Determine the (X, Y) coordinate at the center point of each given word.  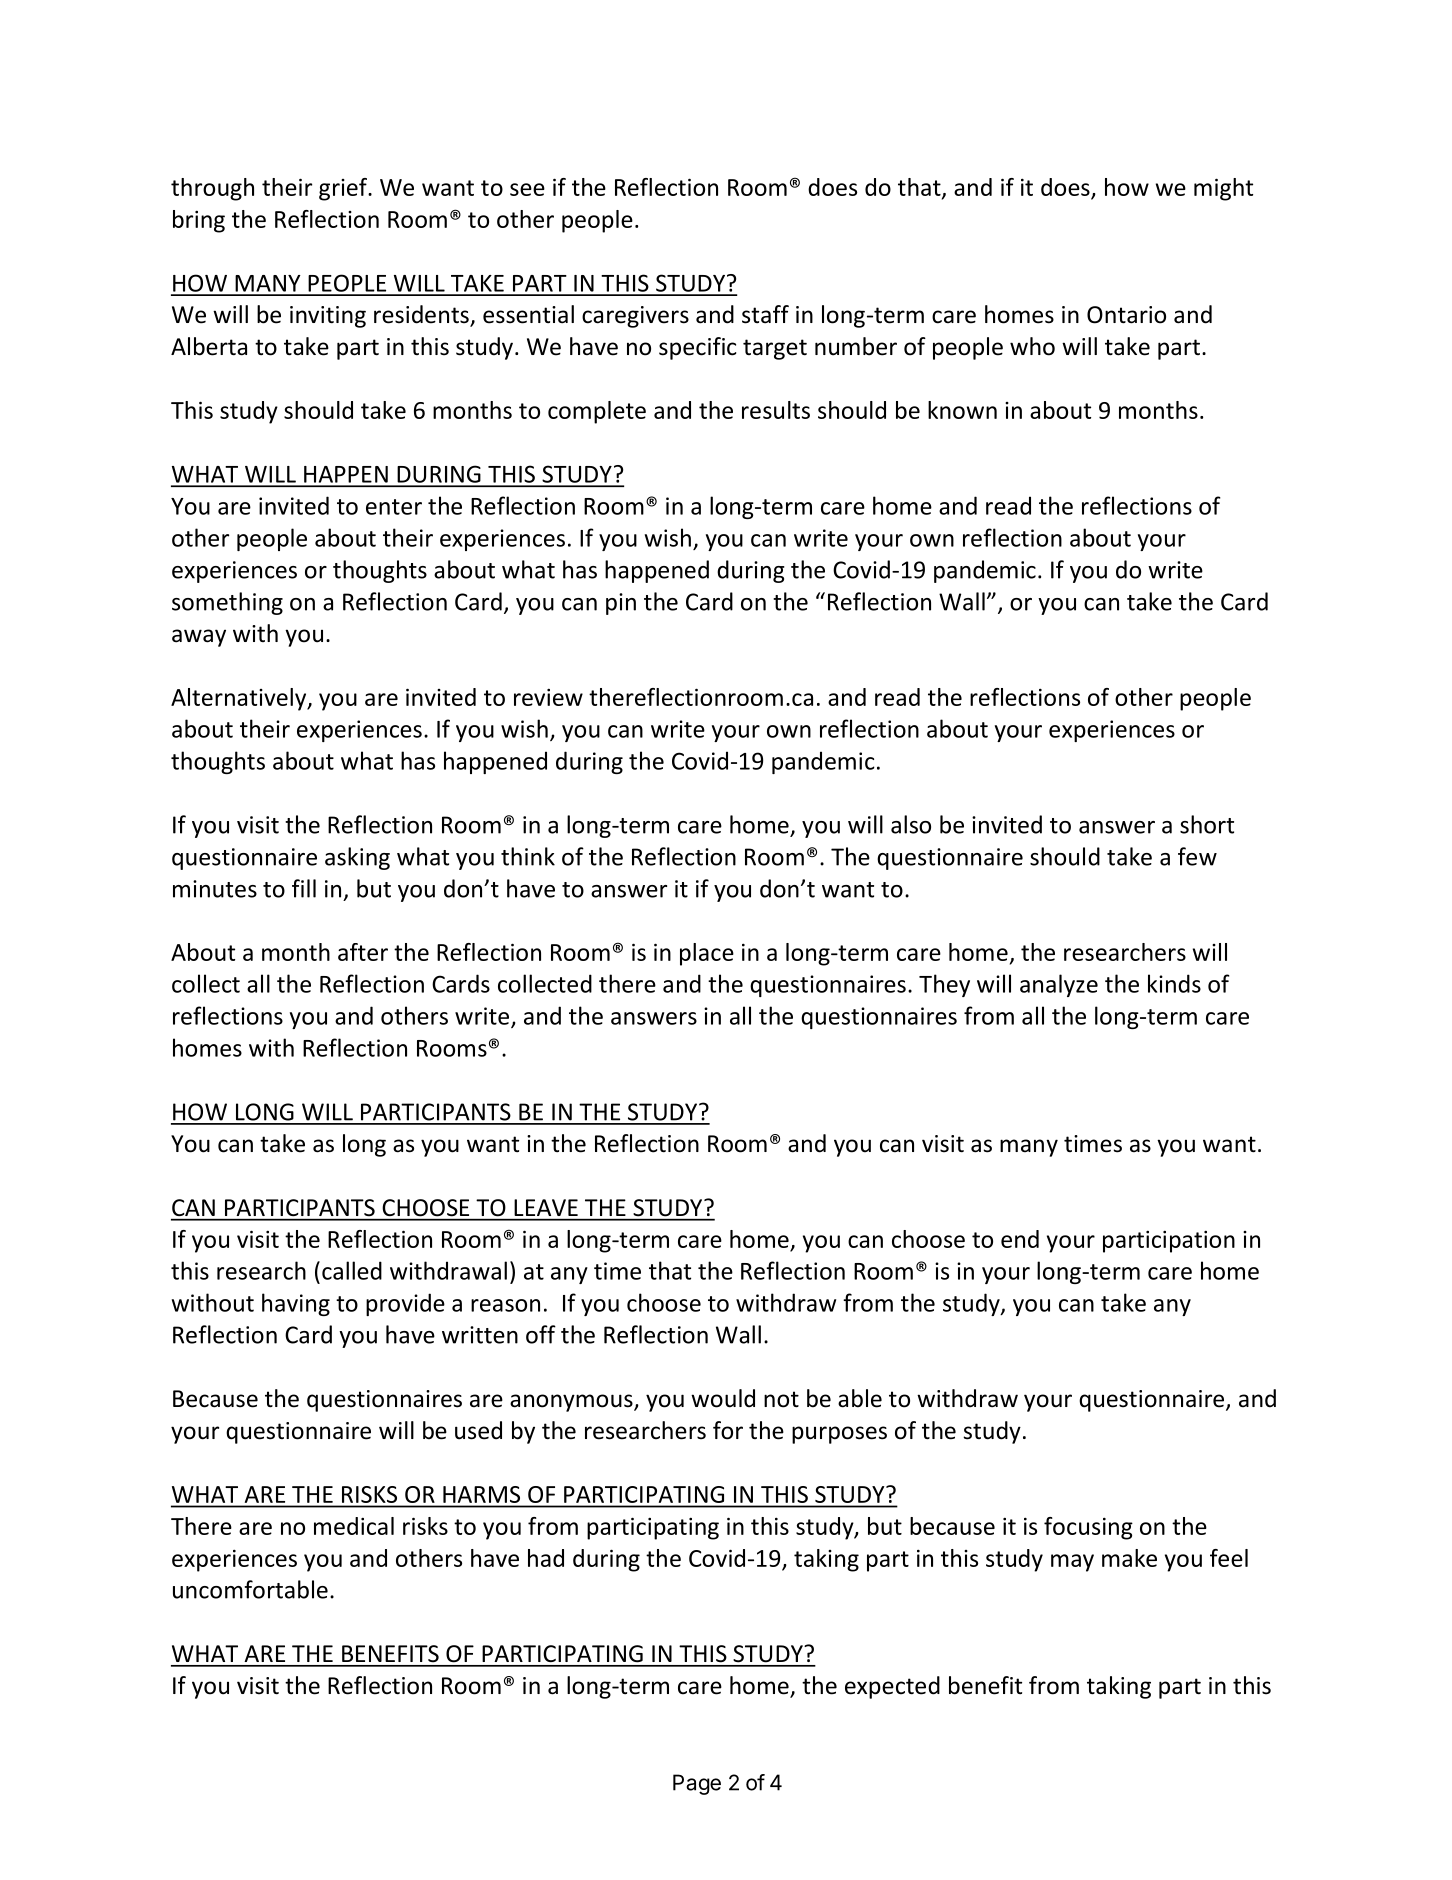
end (1020, 1239)
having (296, 1304)
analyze (1059, 985)
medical (354, 1526)
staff (765, 314)
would (723, 1398)
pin (621, 604)
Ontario (1126, 315)
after (363, 952)
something (227, 603)
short (1207, 824)
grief (344, 189)
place (707, 954)
